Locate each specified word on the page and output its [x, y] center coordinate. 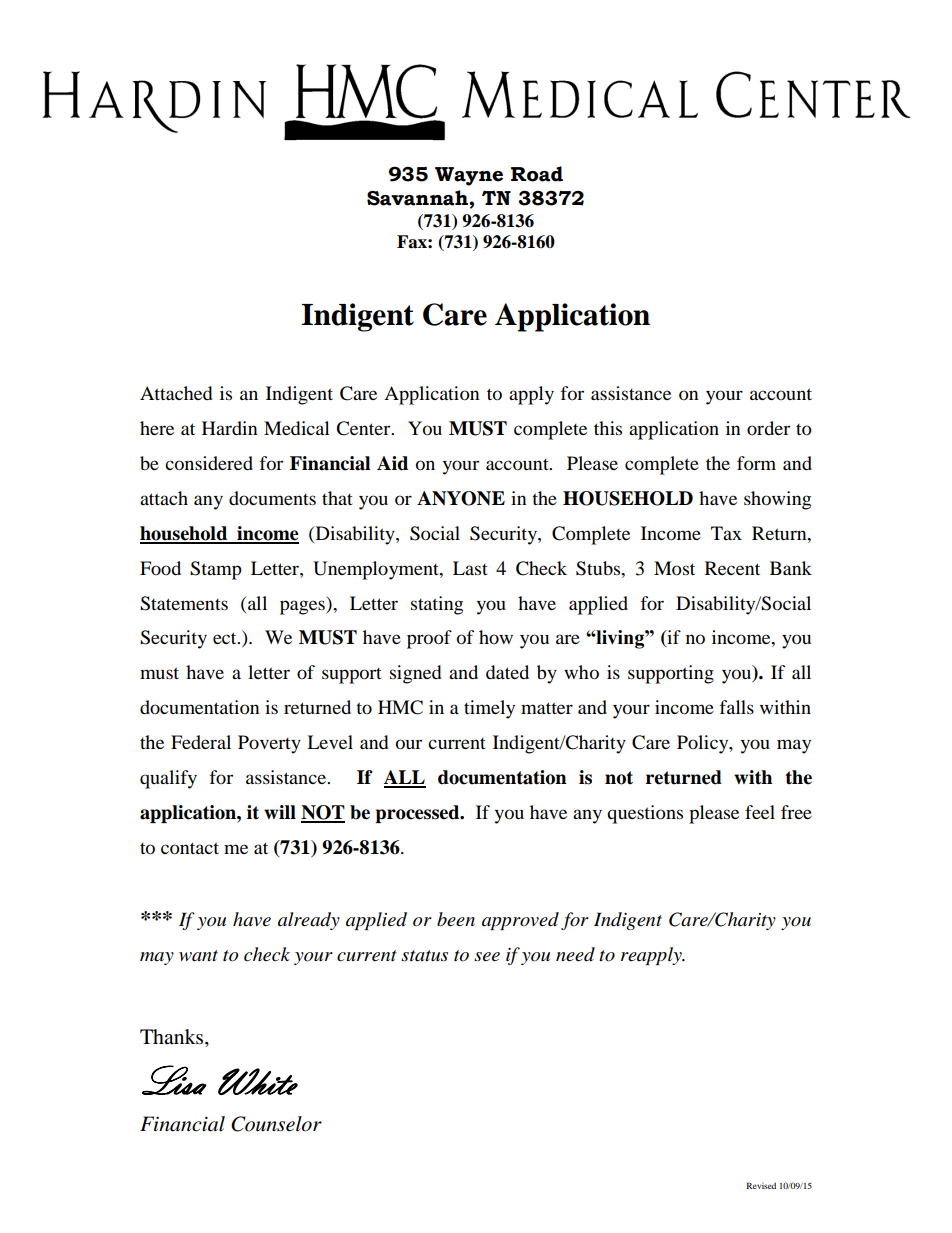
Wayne [469, 176]
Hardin [230, 428]
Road [537, 174]
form [756, 463]
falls [737, 707]
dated [507, 672]
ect [226, 638]
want [198, 956]
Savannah [418, 198]
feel [760, 812]
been [456, 919]
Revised [761, 1185]
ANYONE [461, 498]
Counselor [276, 1124]
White [258, 1081]
